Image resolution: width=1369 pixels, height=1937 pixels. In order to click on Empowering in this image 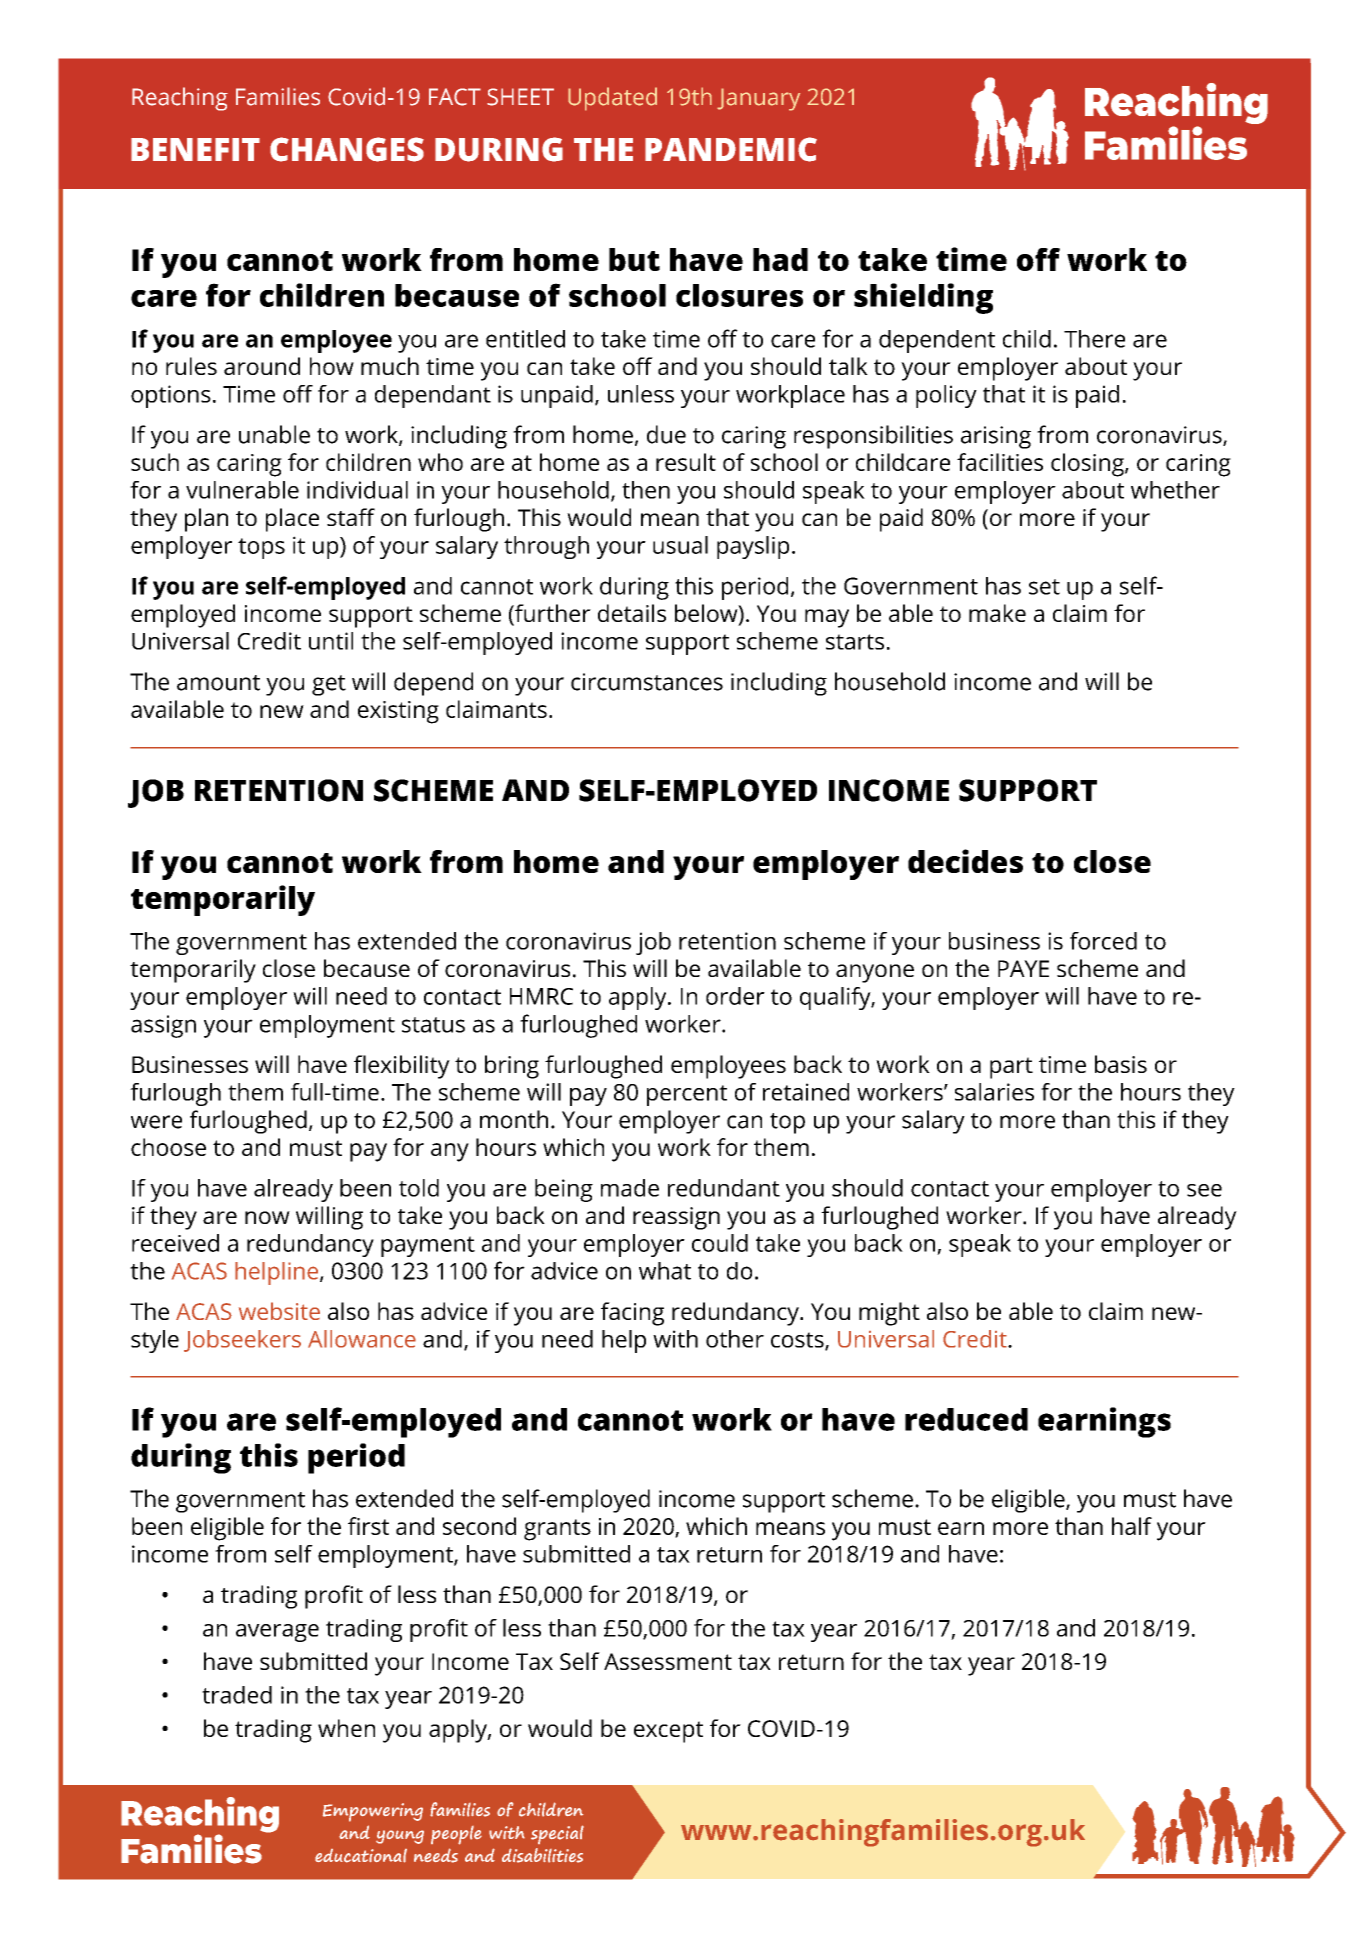, I will do `click(373, 1812)`.
